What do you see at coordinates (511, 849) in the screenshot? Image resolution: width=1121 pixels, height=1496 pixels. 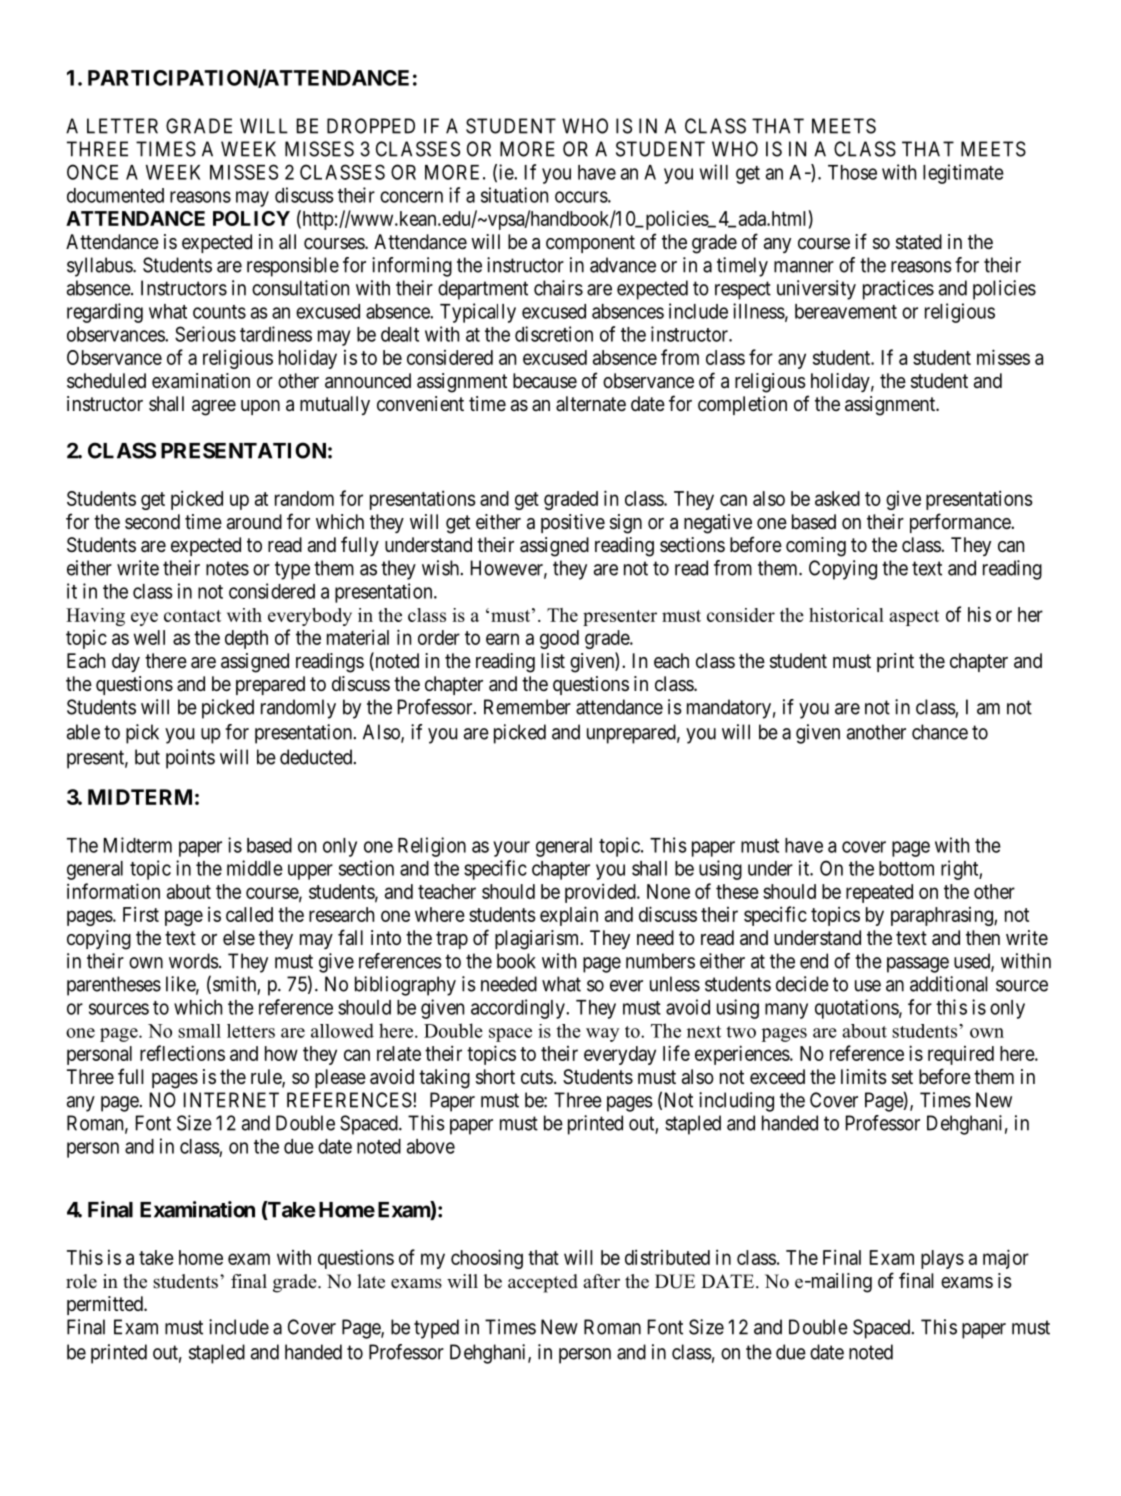 I see `your` at bounding box center [511, 849].
